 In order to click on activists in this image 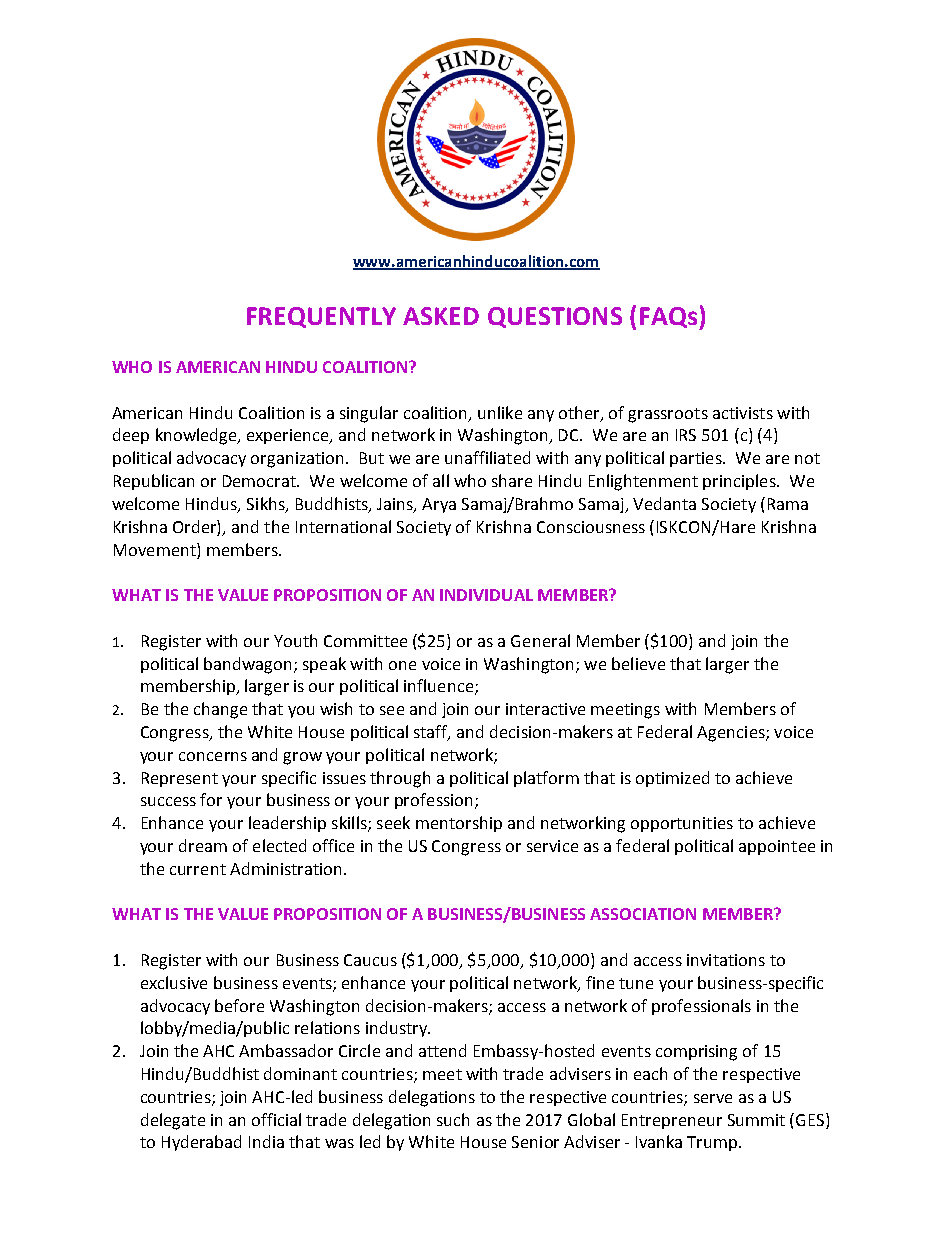, I will do `click(743, 413)`.
